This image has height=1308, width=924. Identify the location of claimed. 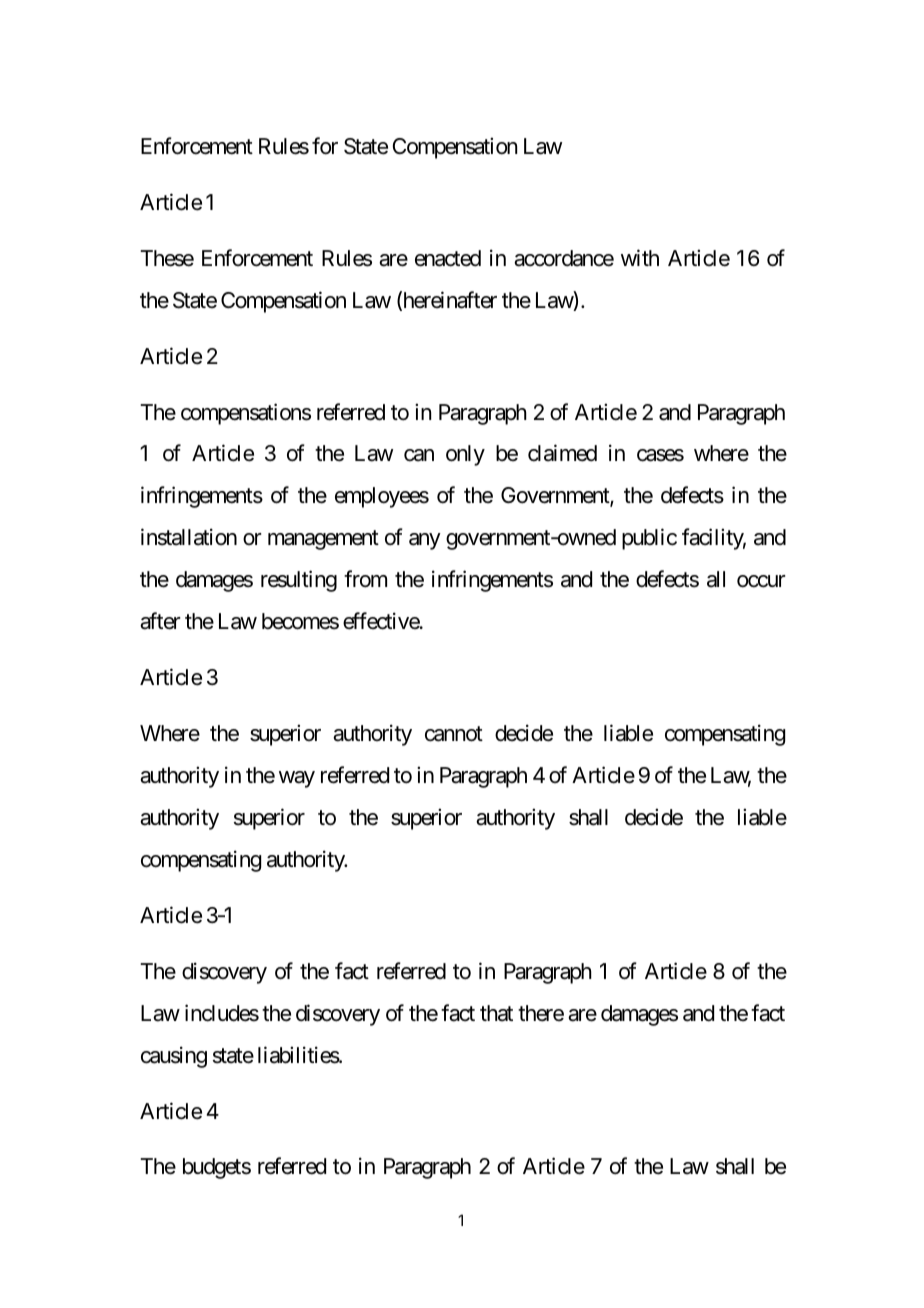
(562, 453).
